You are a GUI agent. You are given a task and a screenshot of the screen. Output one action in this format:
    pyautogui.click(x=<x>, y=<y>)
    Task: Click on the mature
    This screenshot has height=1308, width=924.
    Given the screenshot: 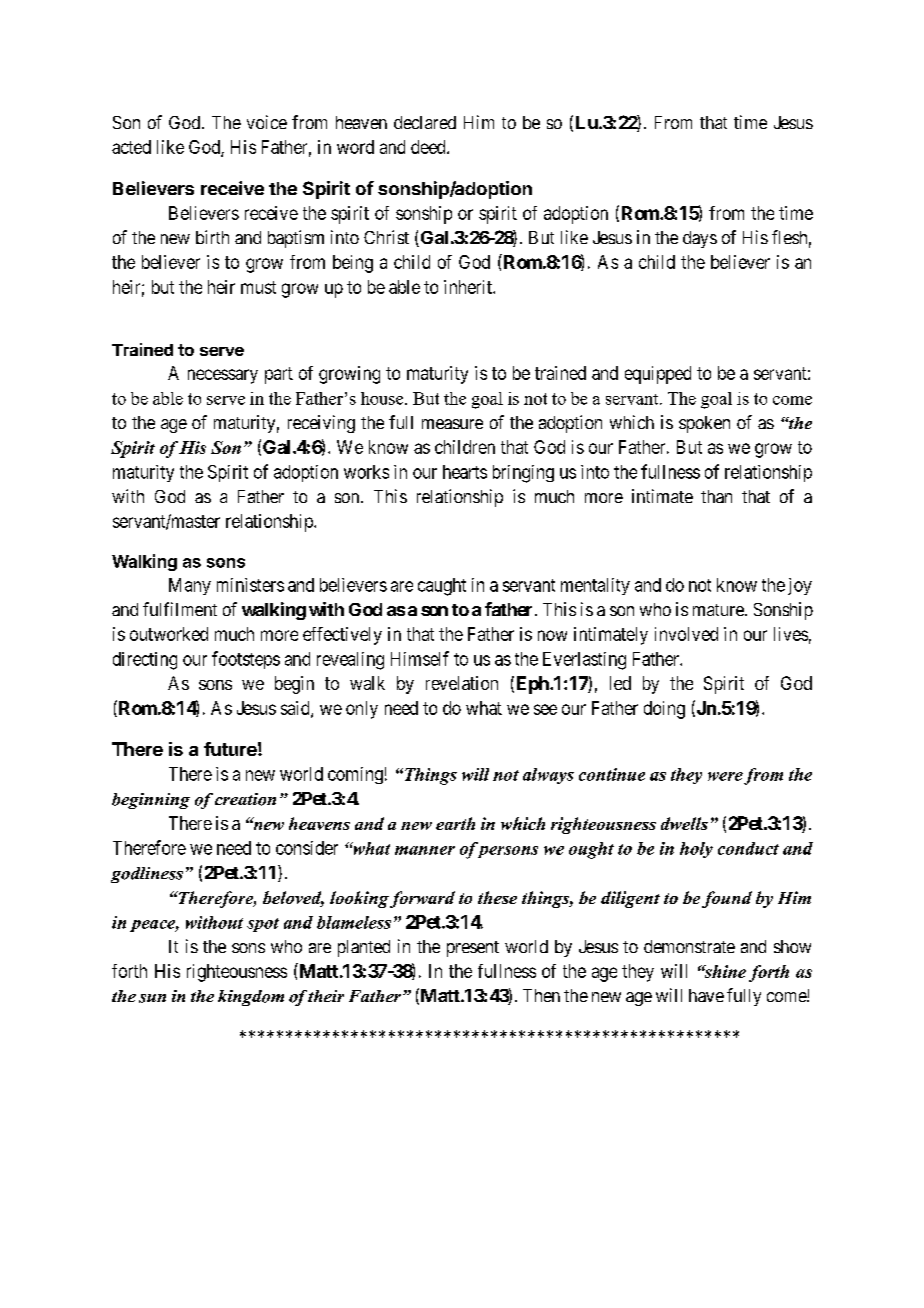 What is the action you would take?
    pyautogui.click(x=719, y=610)
